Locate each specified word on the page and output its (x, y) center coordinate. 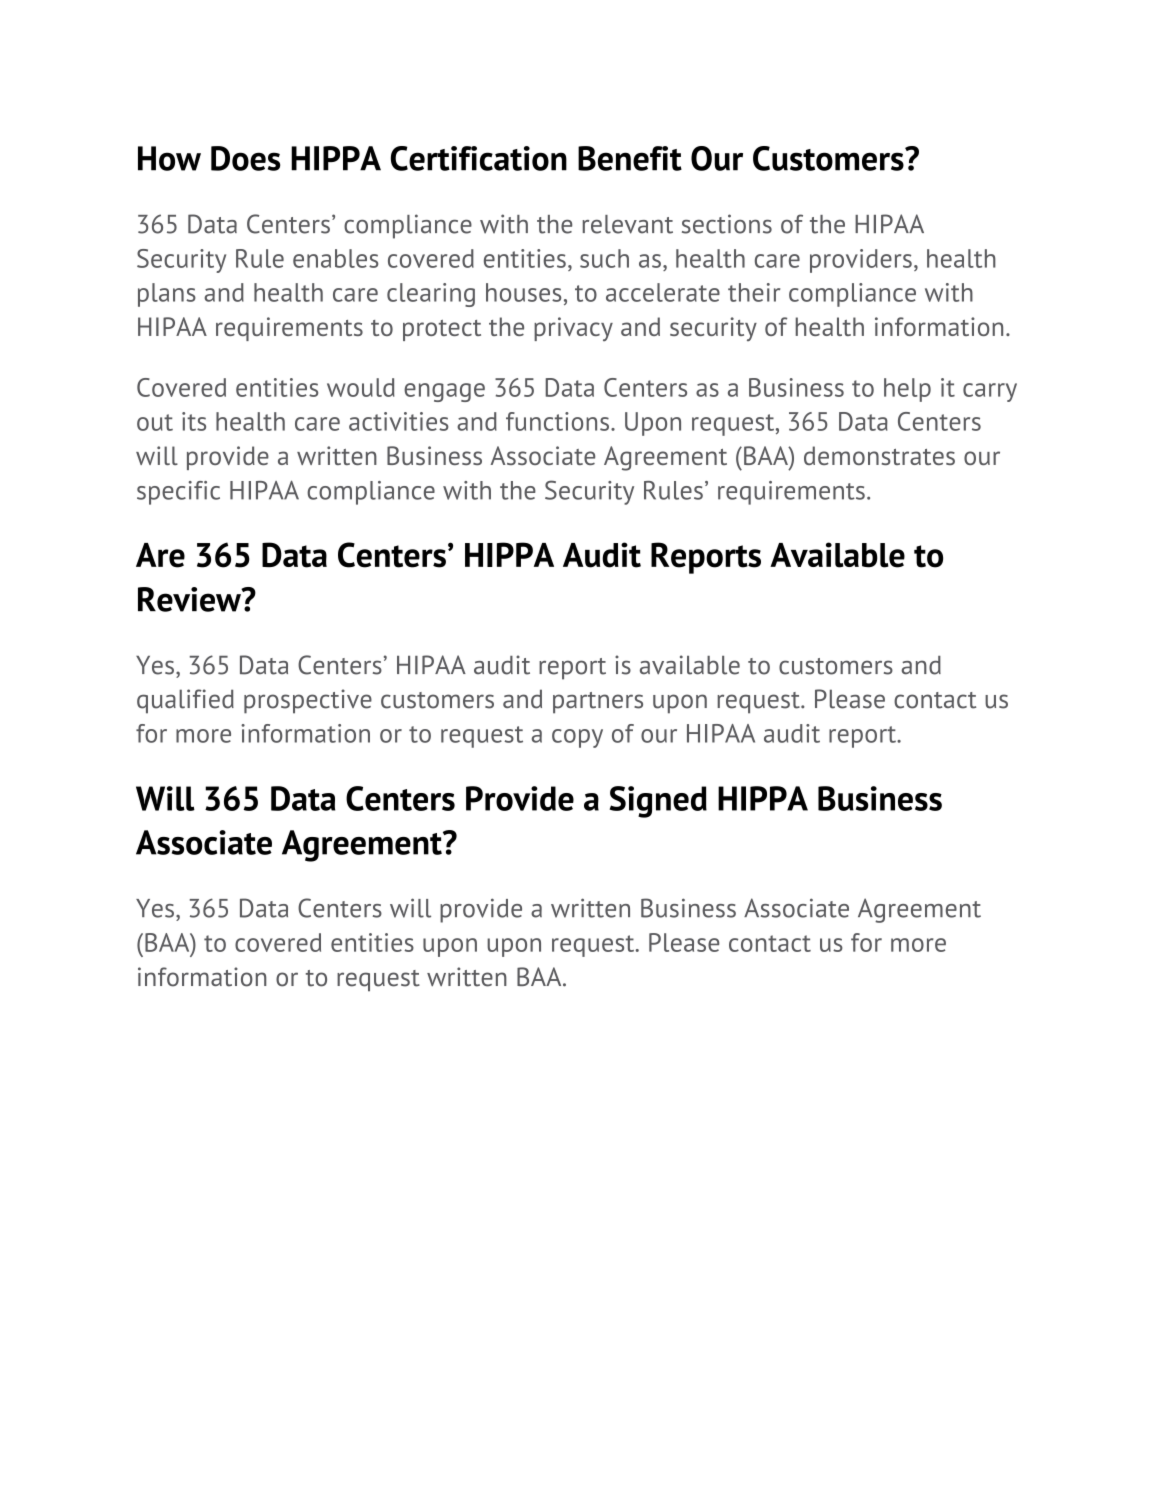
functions (557, 421)
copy (577, 738)
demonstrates (879, 455)
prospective (308, 701)
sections (727, 224)
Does (245, 158)
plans (167, 295)
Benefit (630, 158)
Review (190, 599)
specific (178, 493)
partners (598, 703)
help (907, 390)
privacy (573, 329)
